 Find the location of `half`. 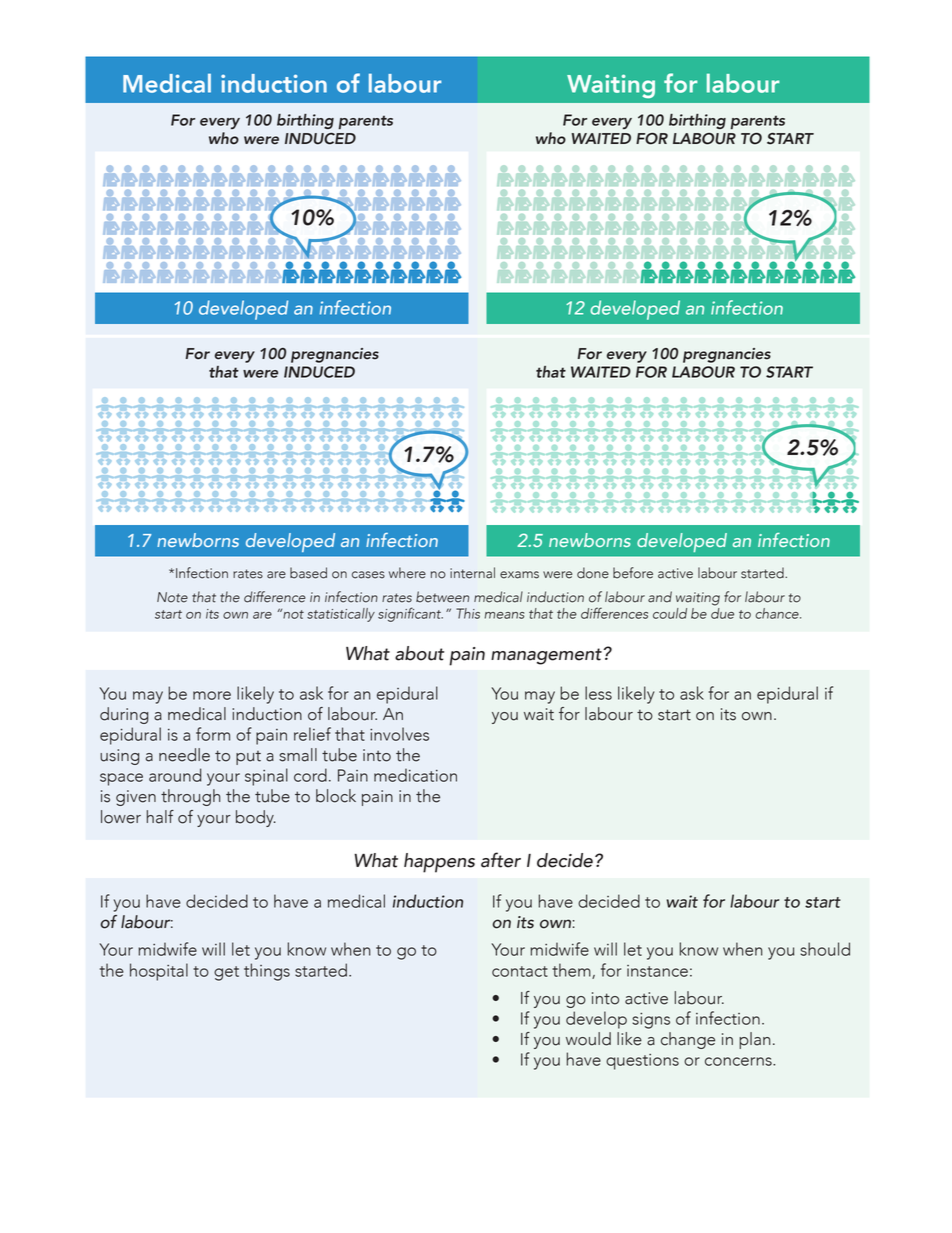

half is located at coordinates (160, 817).
